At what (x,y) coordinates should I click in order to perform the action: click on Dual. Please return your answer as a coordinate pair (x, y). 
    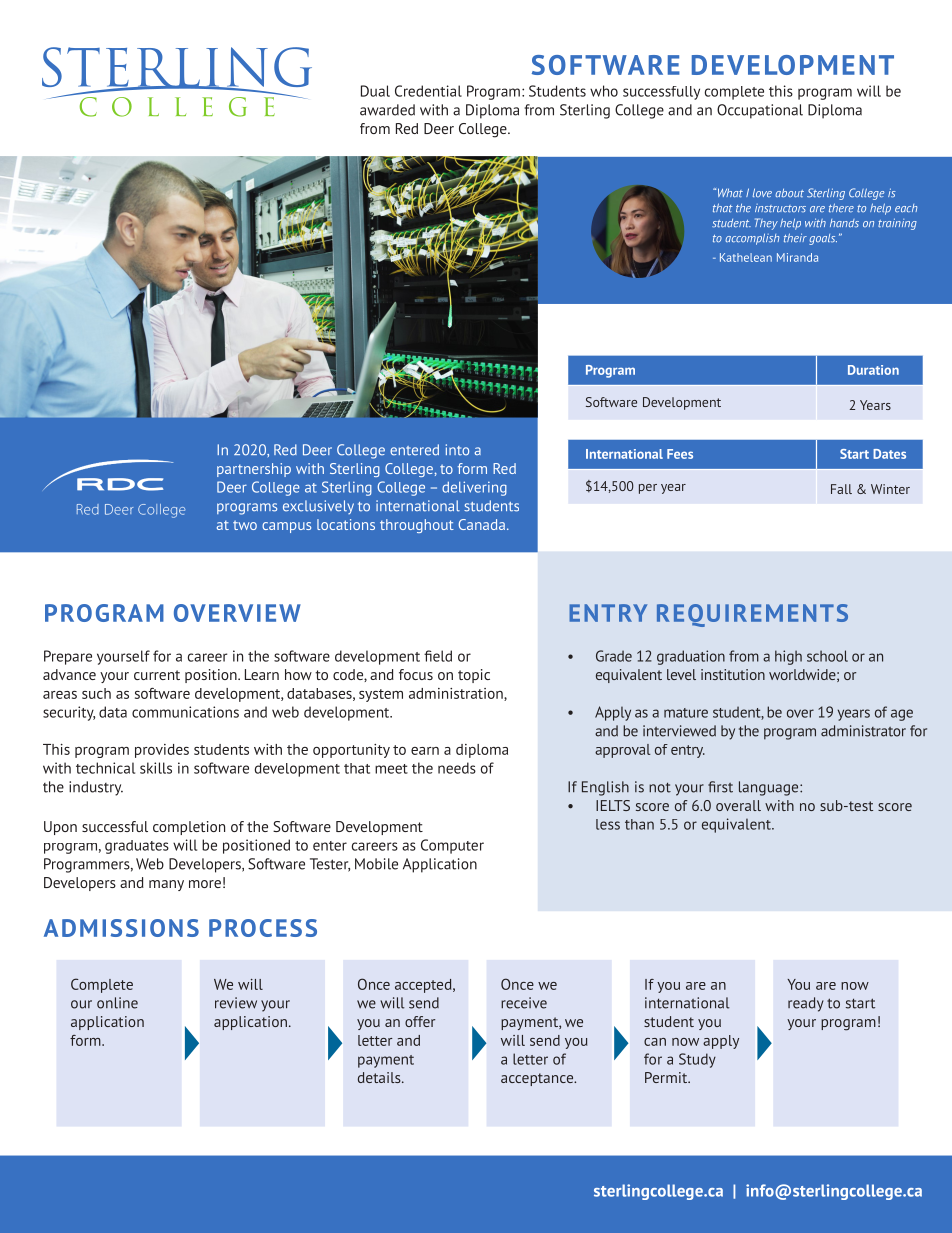
    Looking at the image, I should click on (375, 91).
